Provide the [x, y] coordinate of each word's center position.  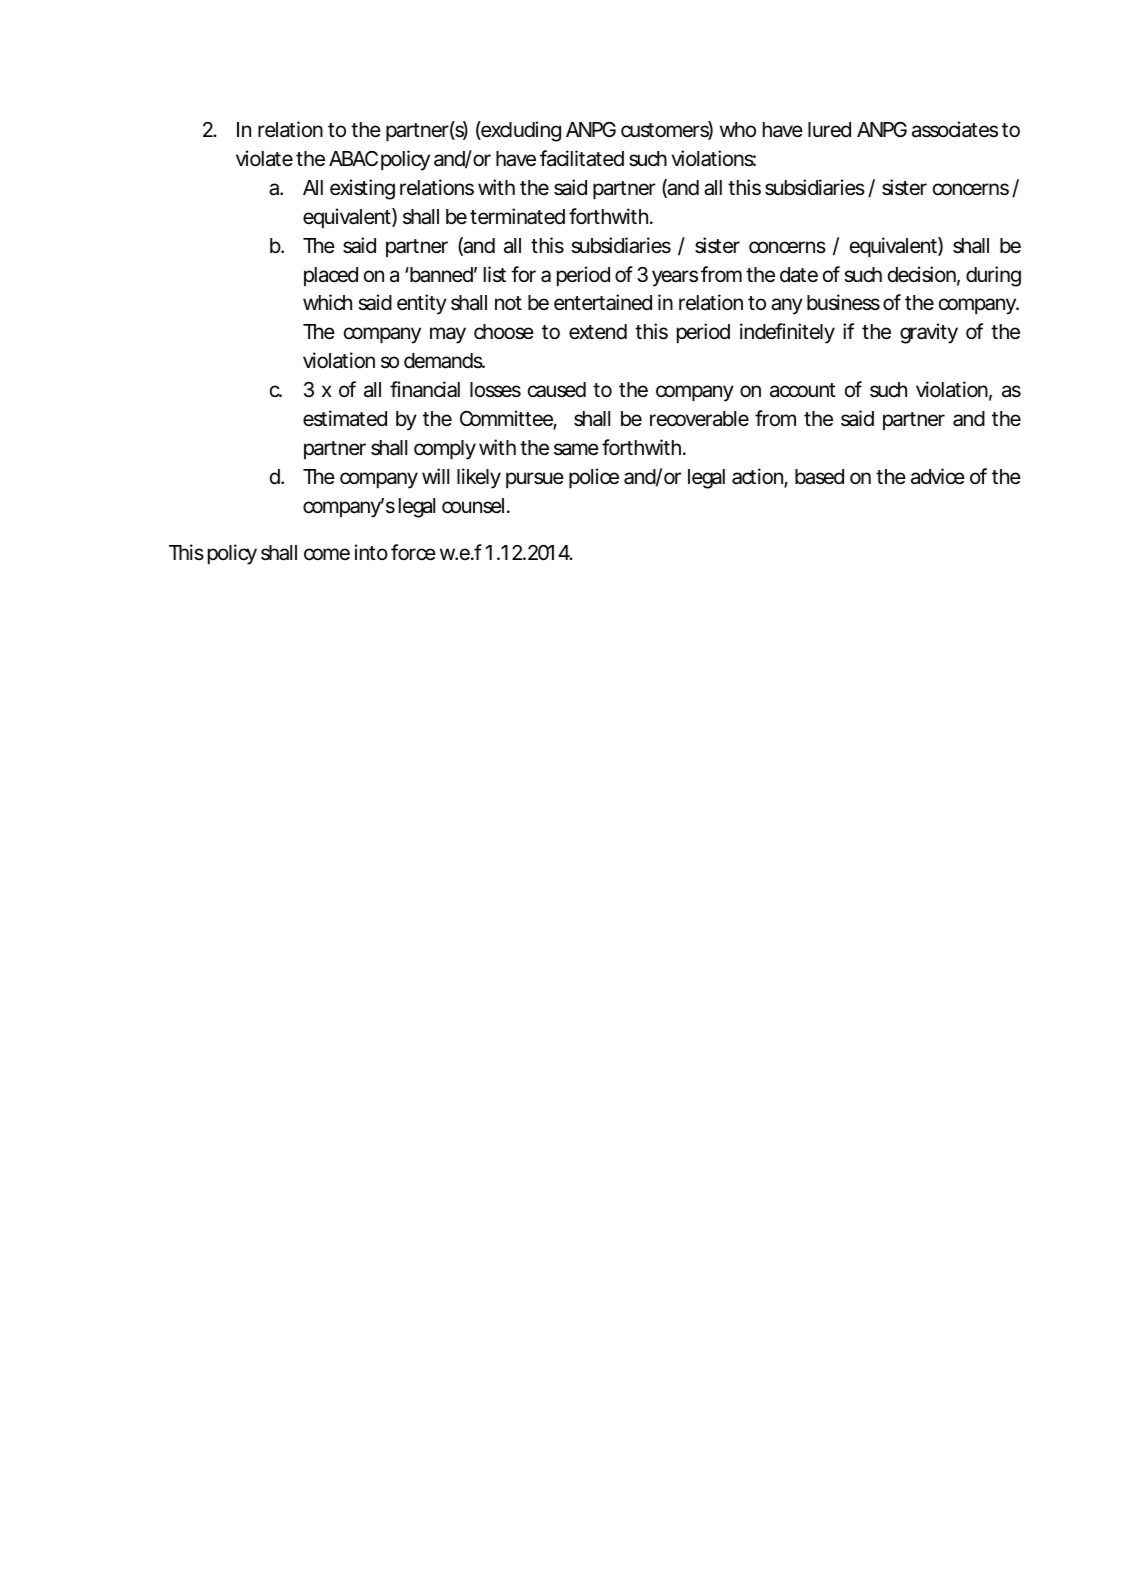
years [675, 278]
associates [955, 129]
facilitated [582, 158]
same [576, 449]
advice [938, 476]
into [371, 552]
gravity [929, 333]
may [448, 335]
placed [331, 276]
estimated [345, 418]
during [993, 276]
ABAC [353, 158]
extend [598, 332]
